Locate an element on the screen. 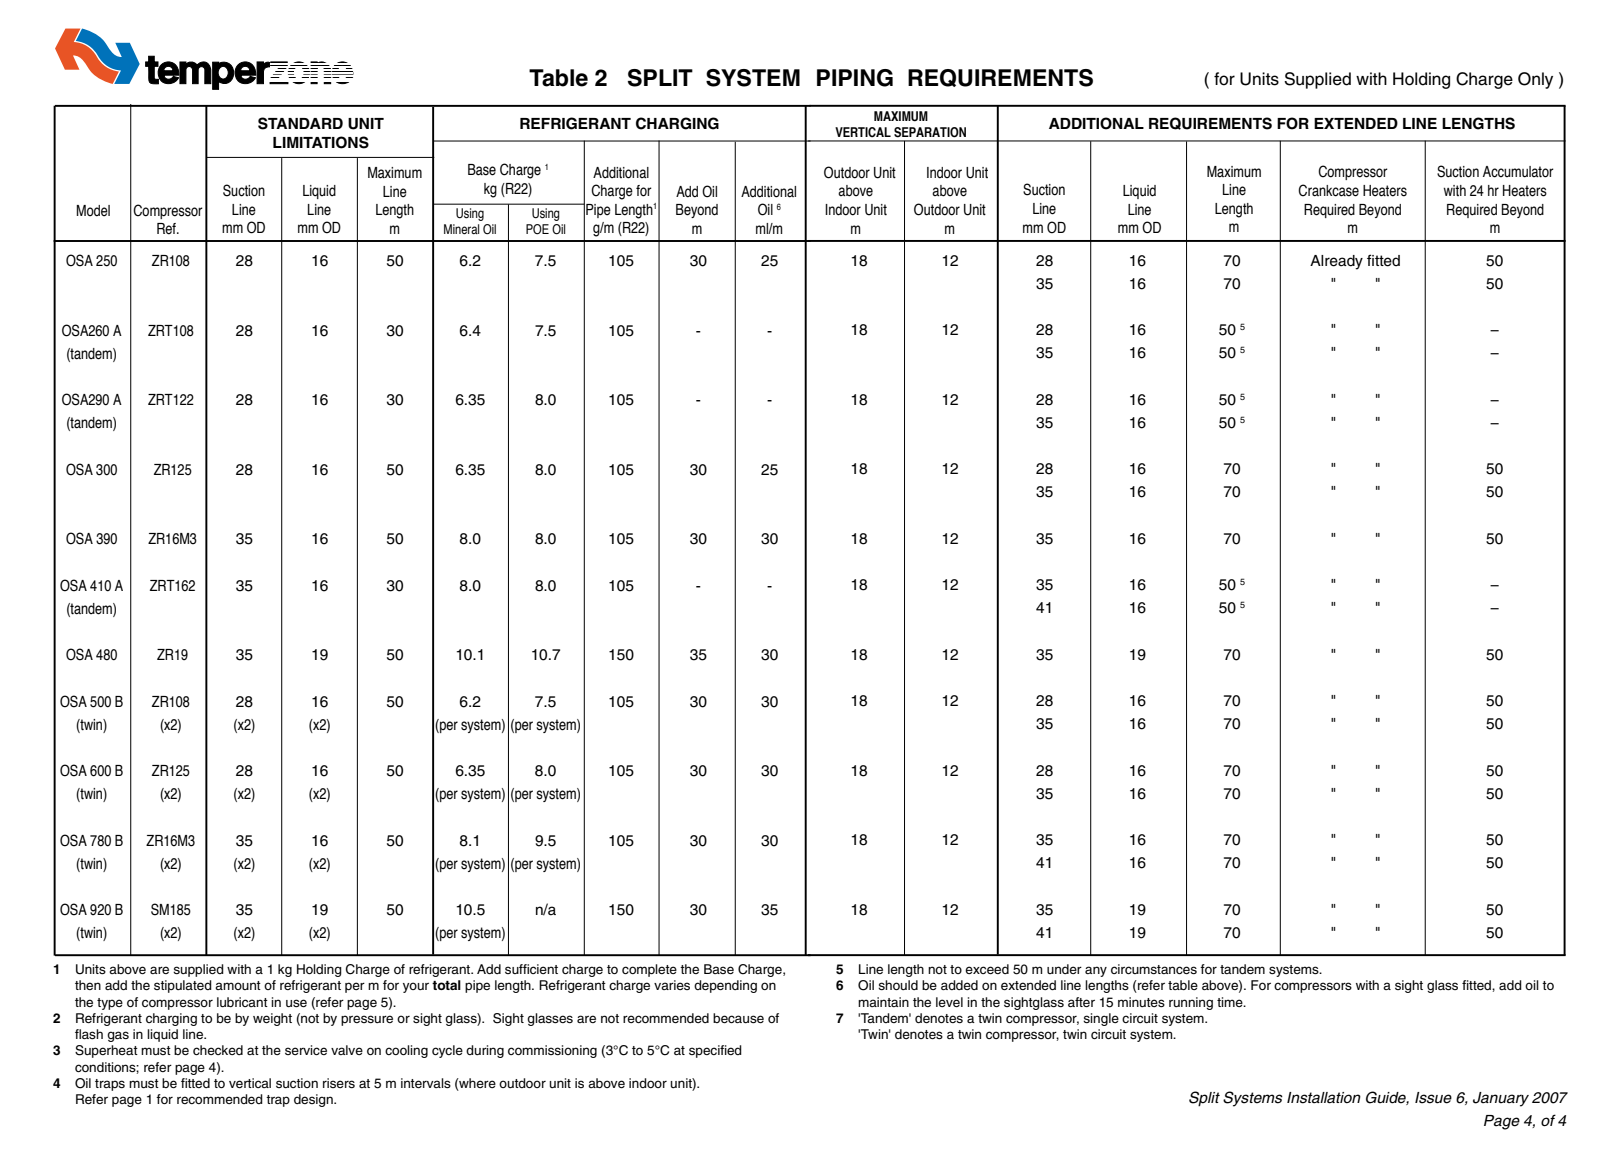  POE is located at coordinates (537, 229).
